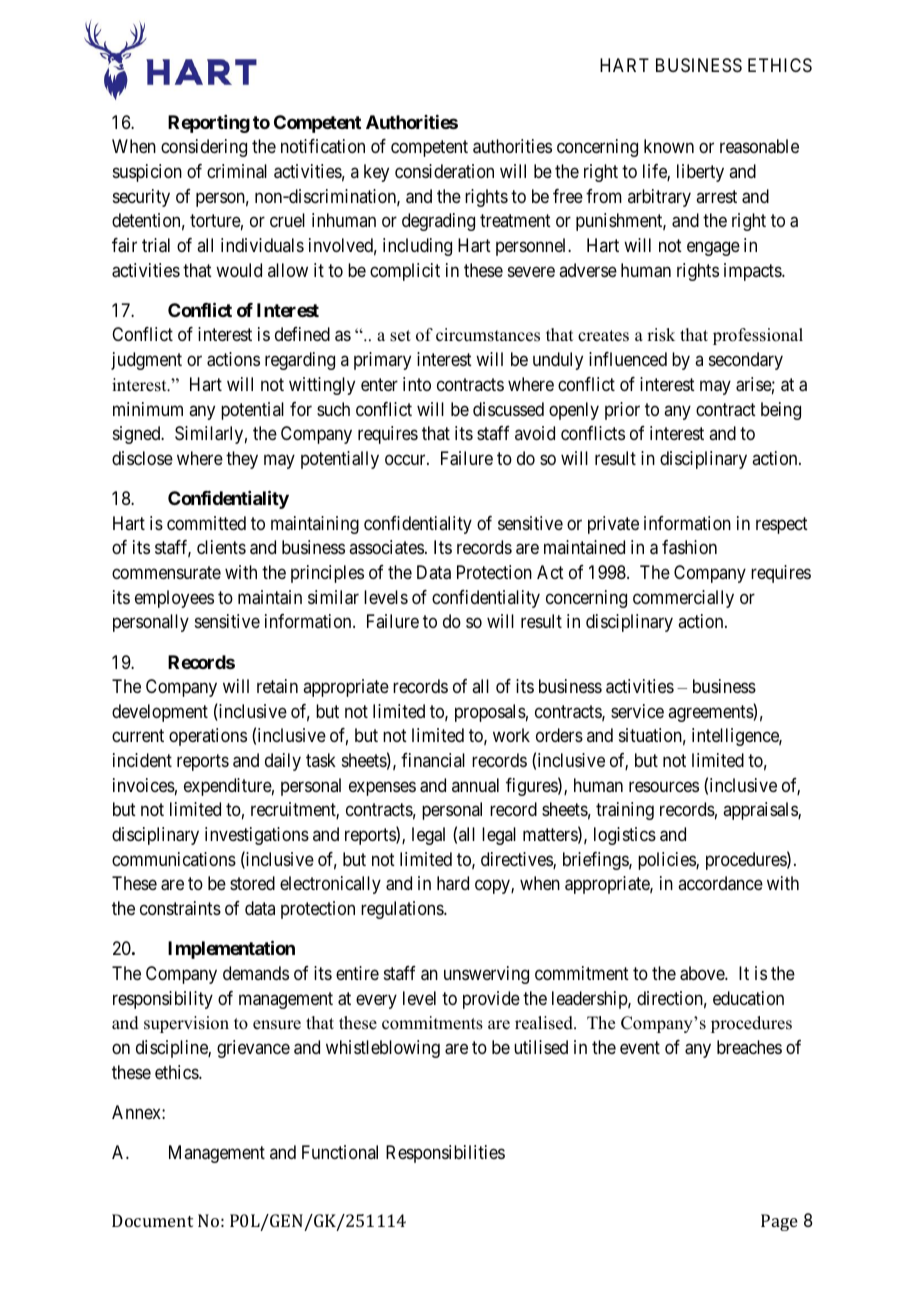 The height and width of the screenshot is (1308, 924). Describe the element at coordinates (700, 173) in the screenshot. I see `liberty` at that location.
